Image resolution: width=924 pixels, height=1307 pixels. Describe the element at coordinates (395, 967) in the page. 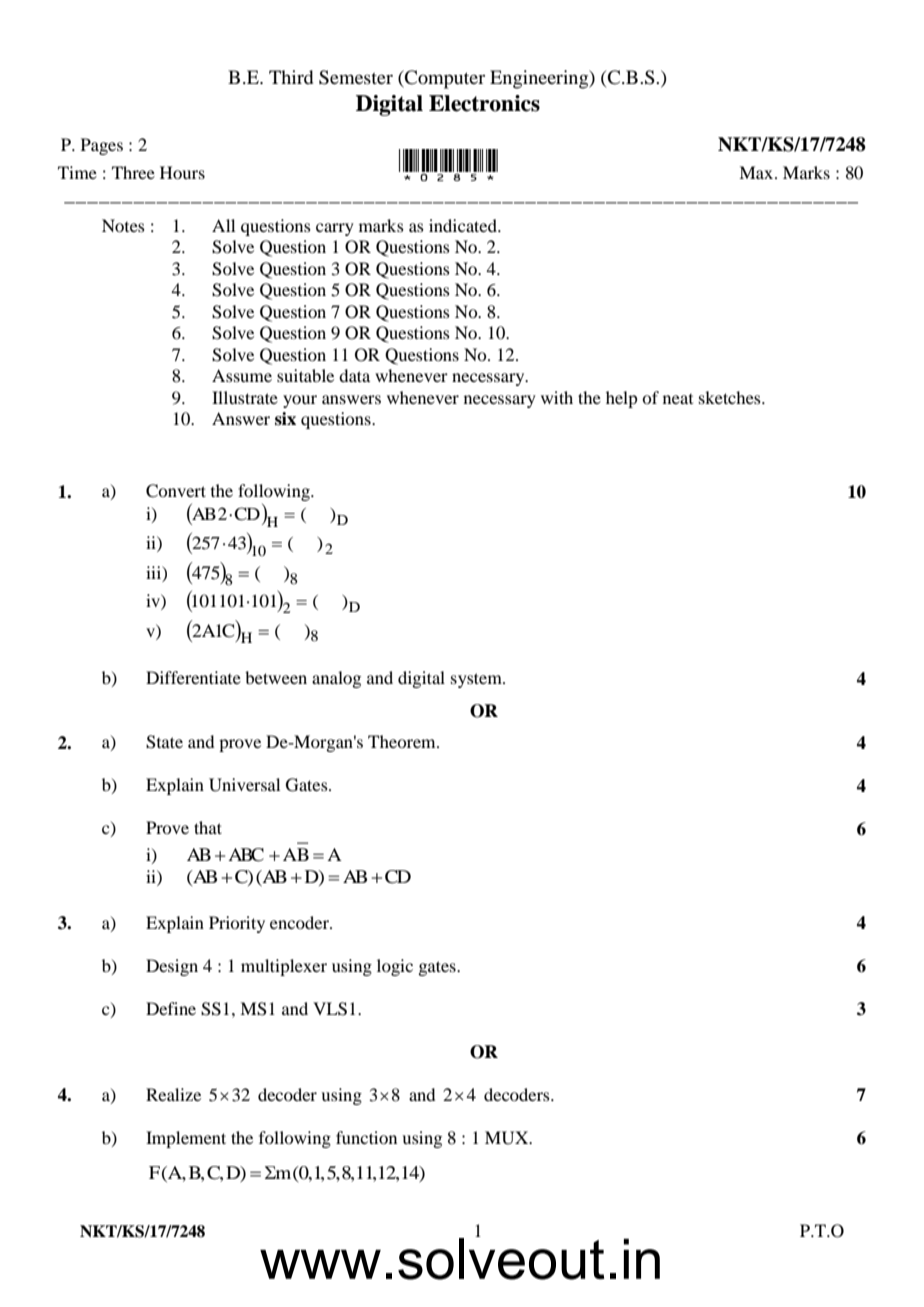

I see `logic` at that location.
